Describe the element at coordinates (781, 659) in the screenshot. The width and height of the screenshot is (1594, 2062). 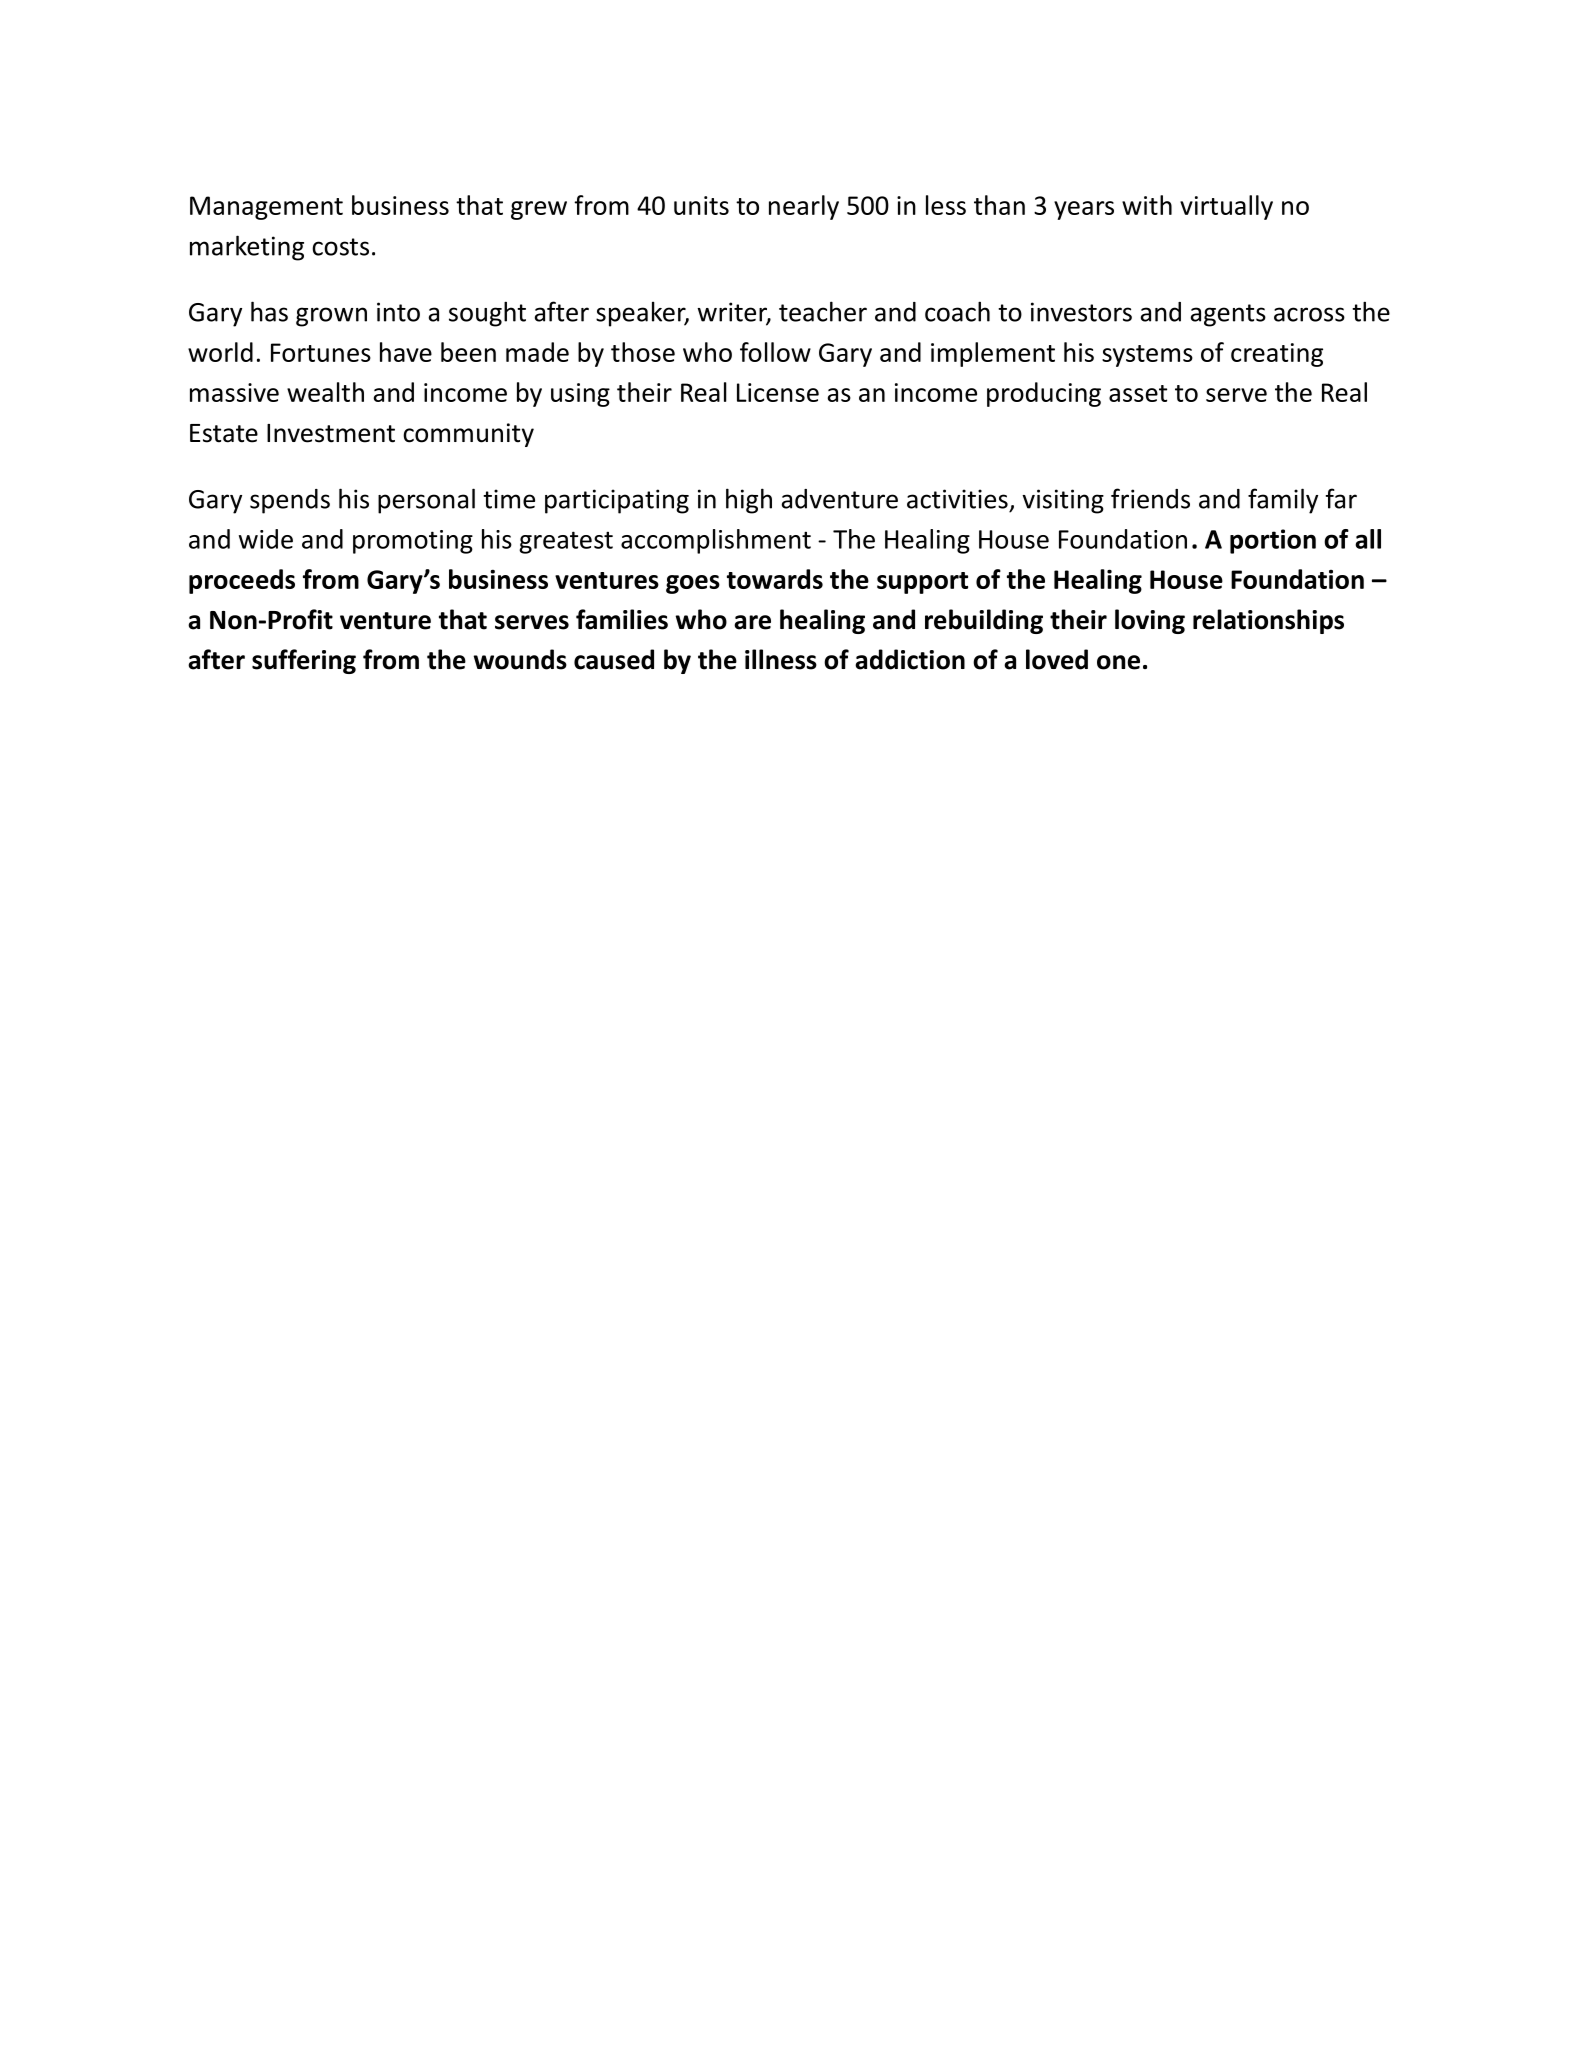
I see `illness` at that location.
